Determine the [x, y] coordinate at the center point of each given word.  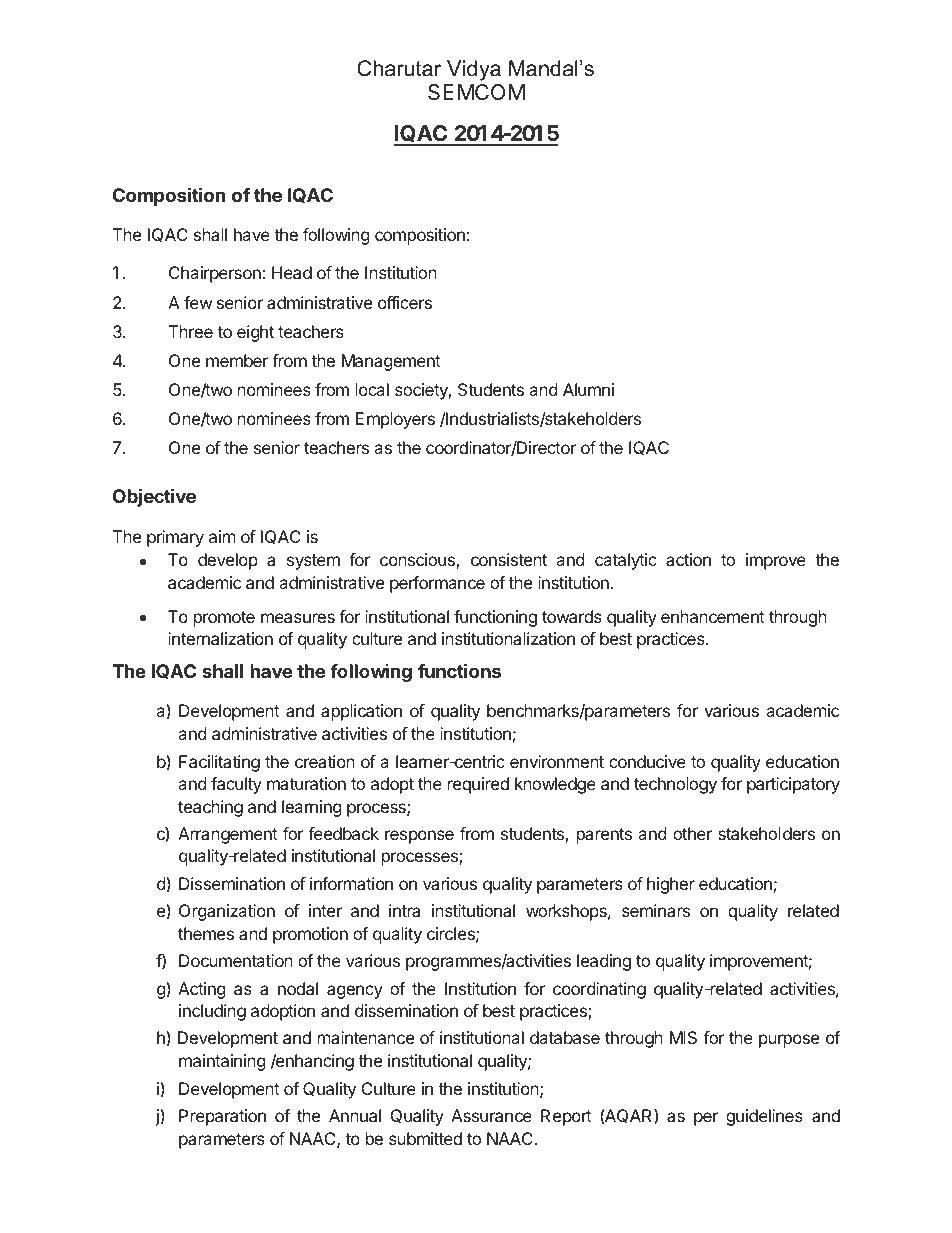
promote [224, 619]
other [692, 833]
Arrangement [228, 835]
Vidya [474, 70]
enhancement [713, 616]
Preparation [222, 1117]
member [237, 360]
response [419, 837]
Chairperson [216, 274]
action [688, 559]
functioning [495, 618]
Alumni [588, 389]
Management [391, 362]
